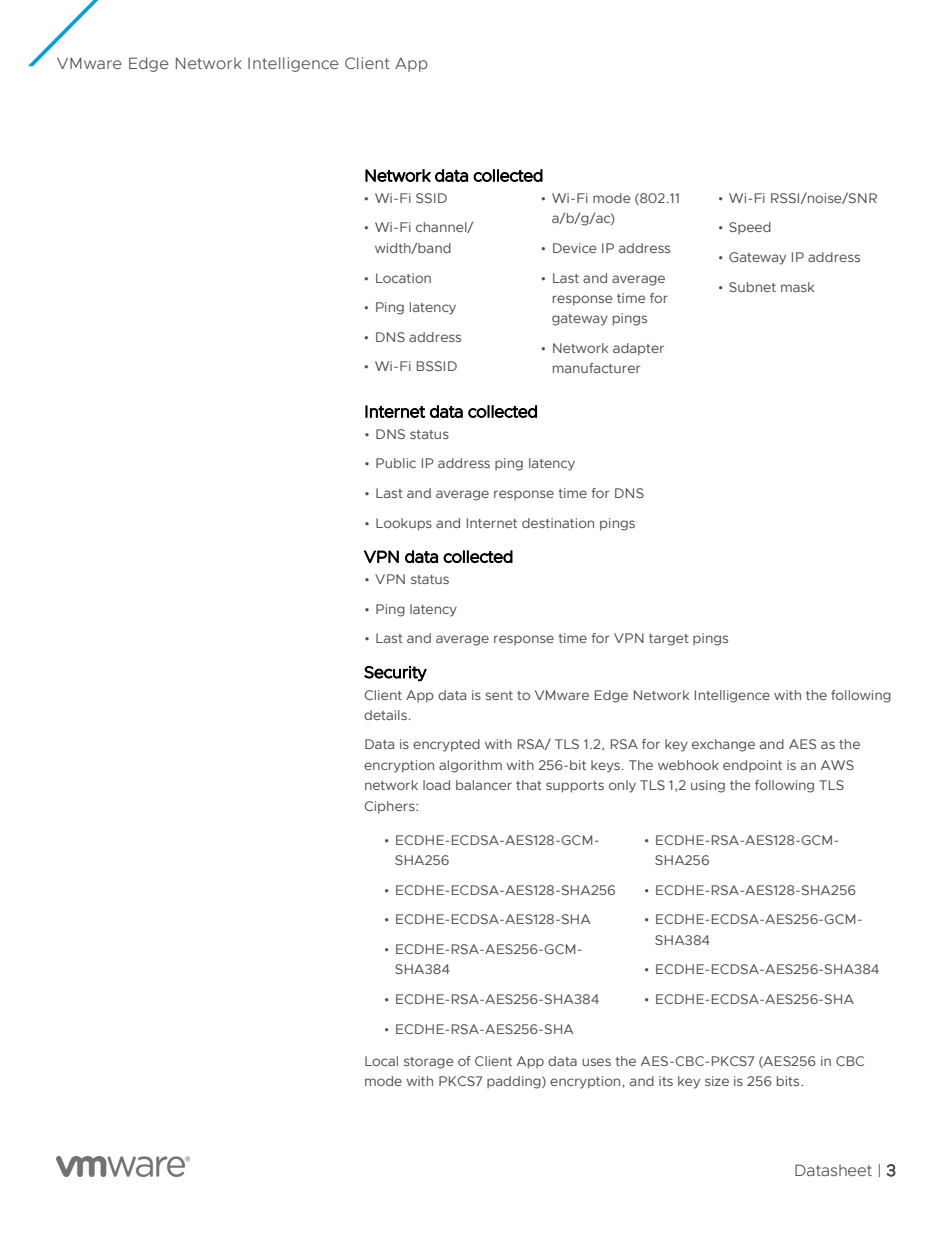  Describe the element at coordinates (596, 1062) in the document. I see `uses` at that location.
